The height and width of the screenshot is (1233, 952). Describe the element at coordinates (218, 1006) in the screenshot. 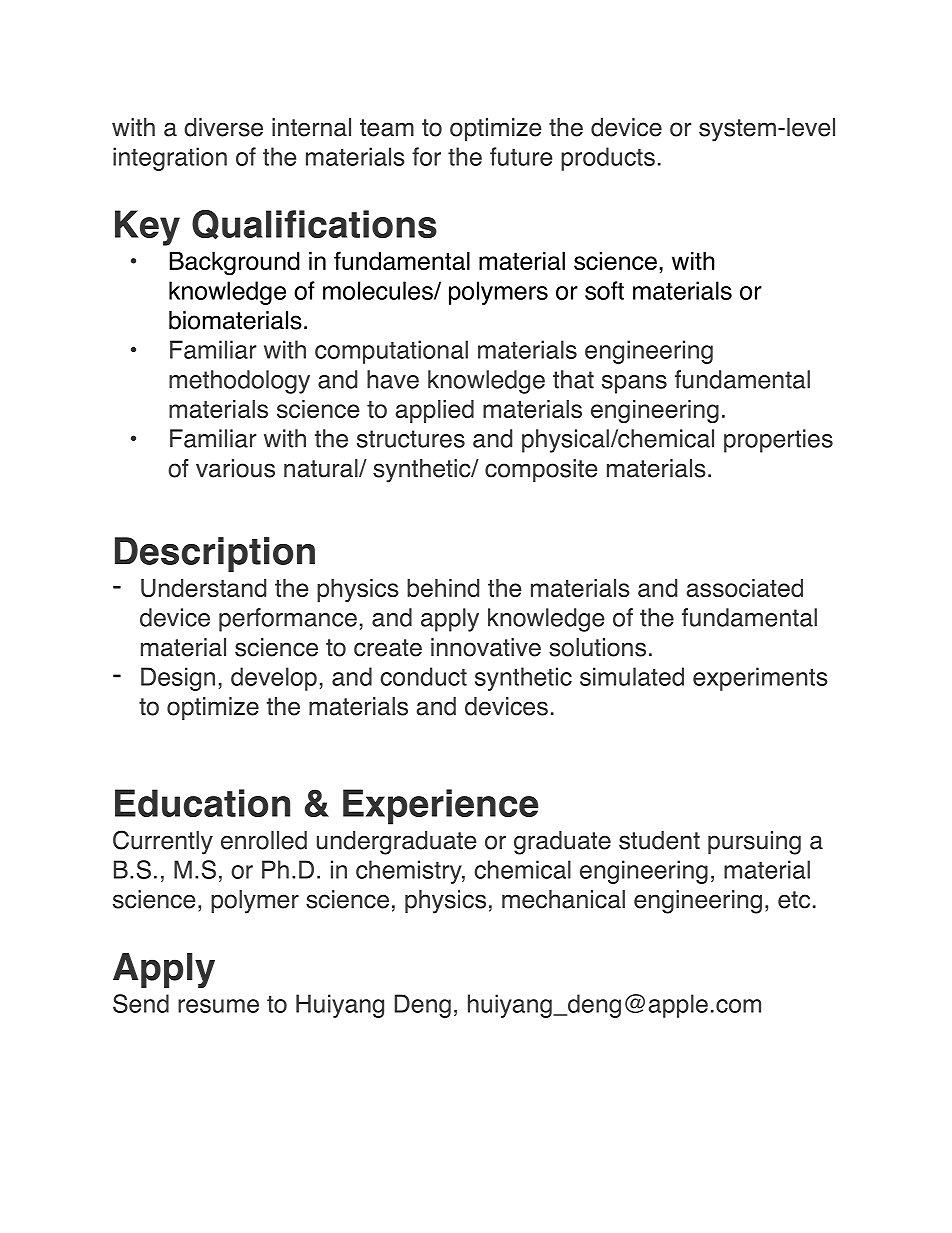

I see `resume` at that location.
